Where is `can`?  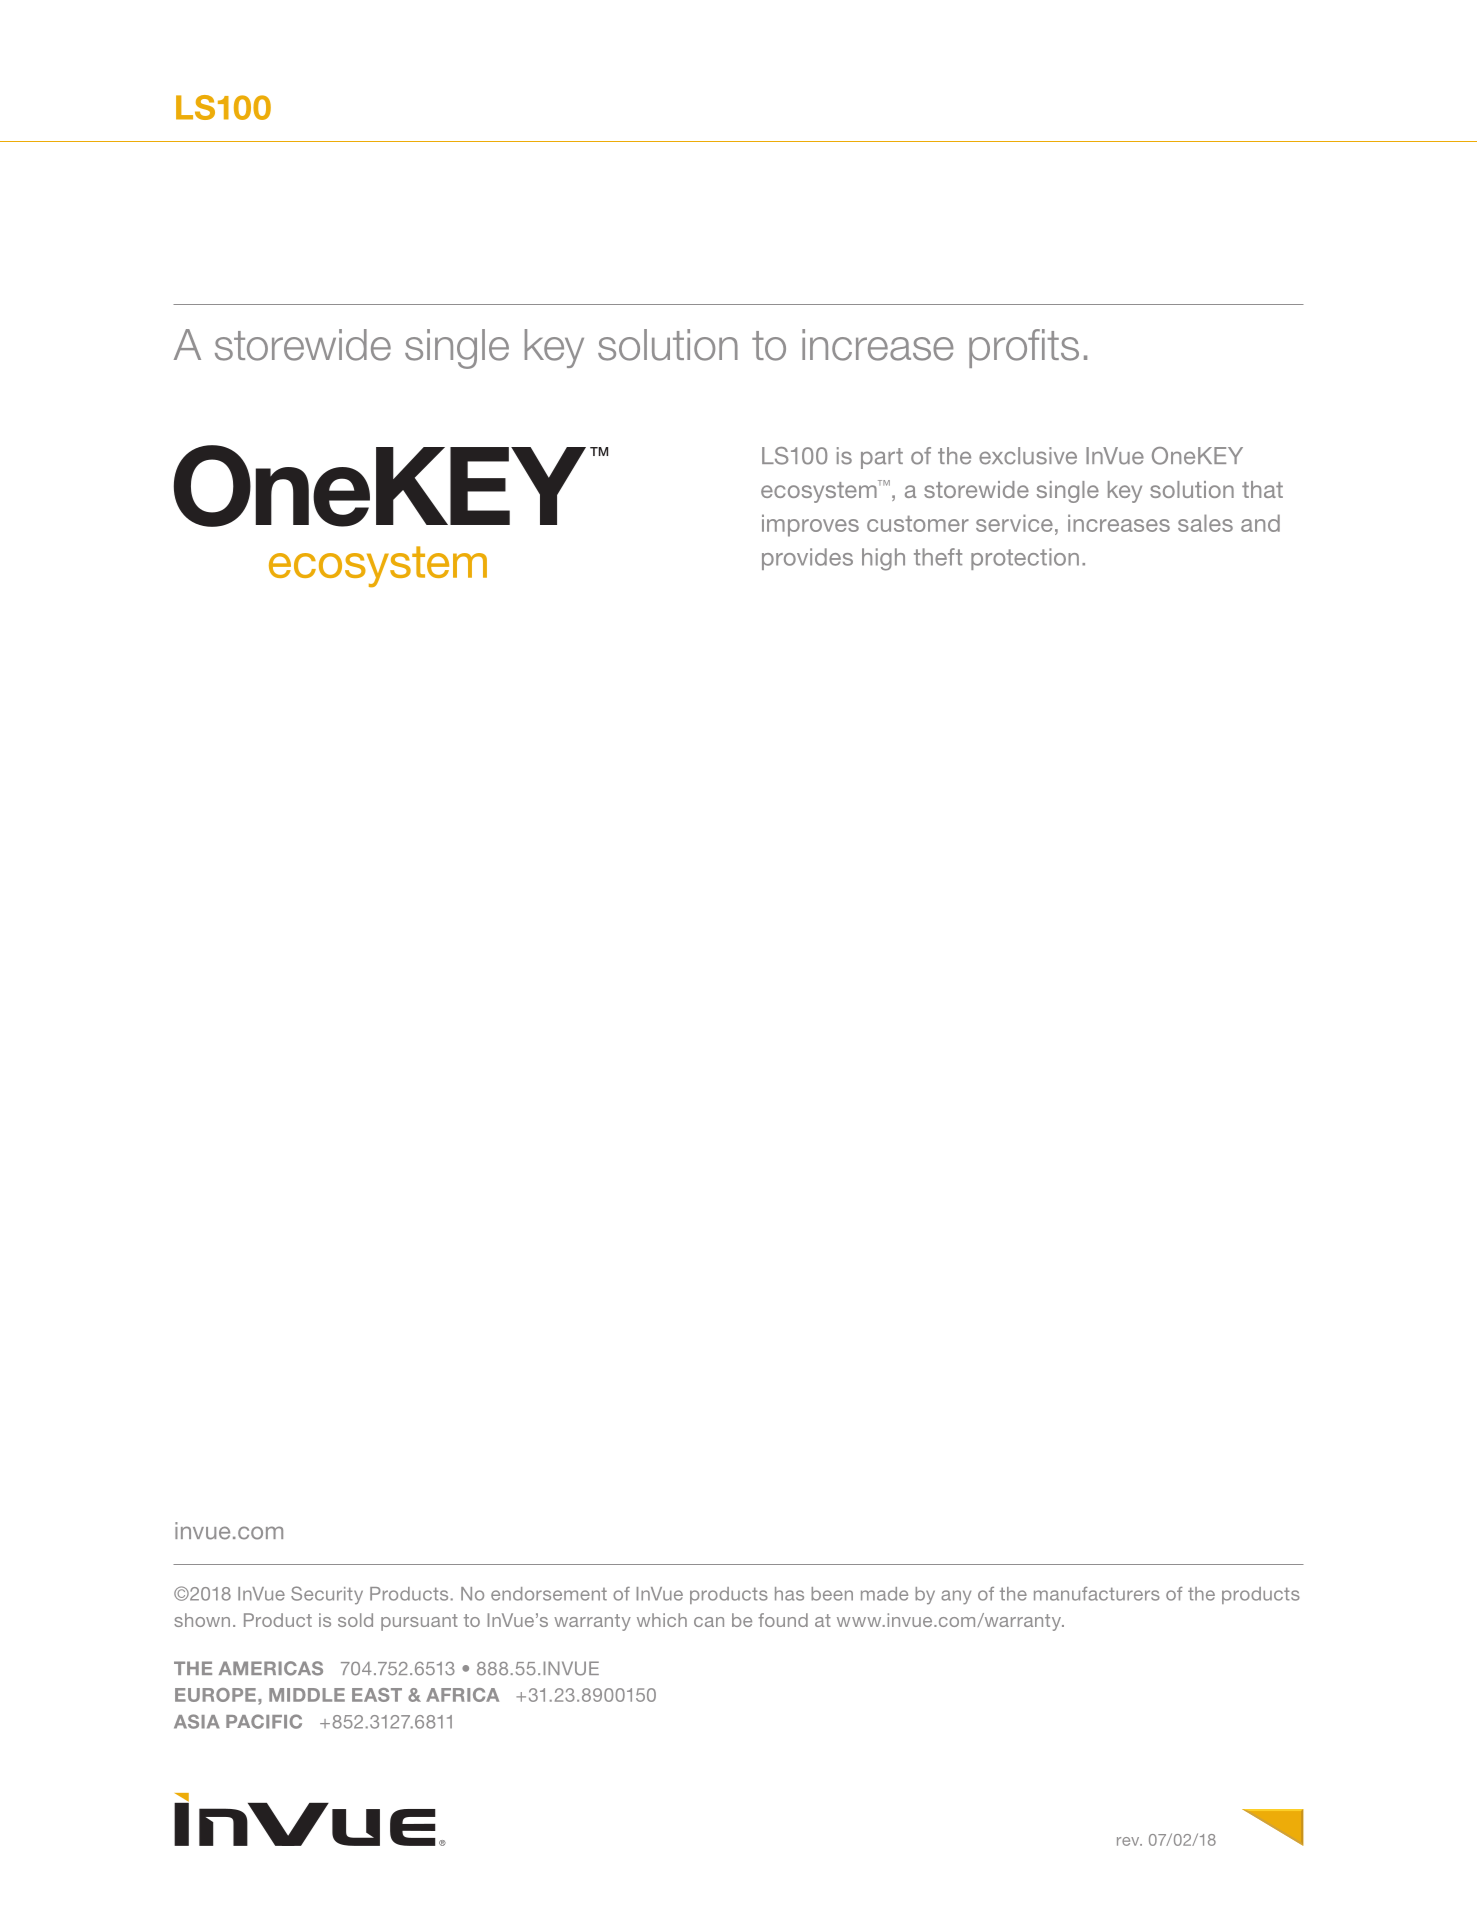
can is located at coordinates (709, 1622).
